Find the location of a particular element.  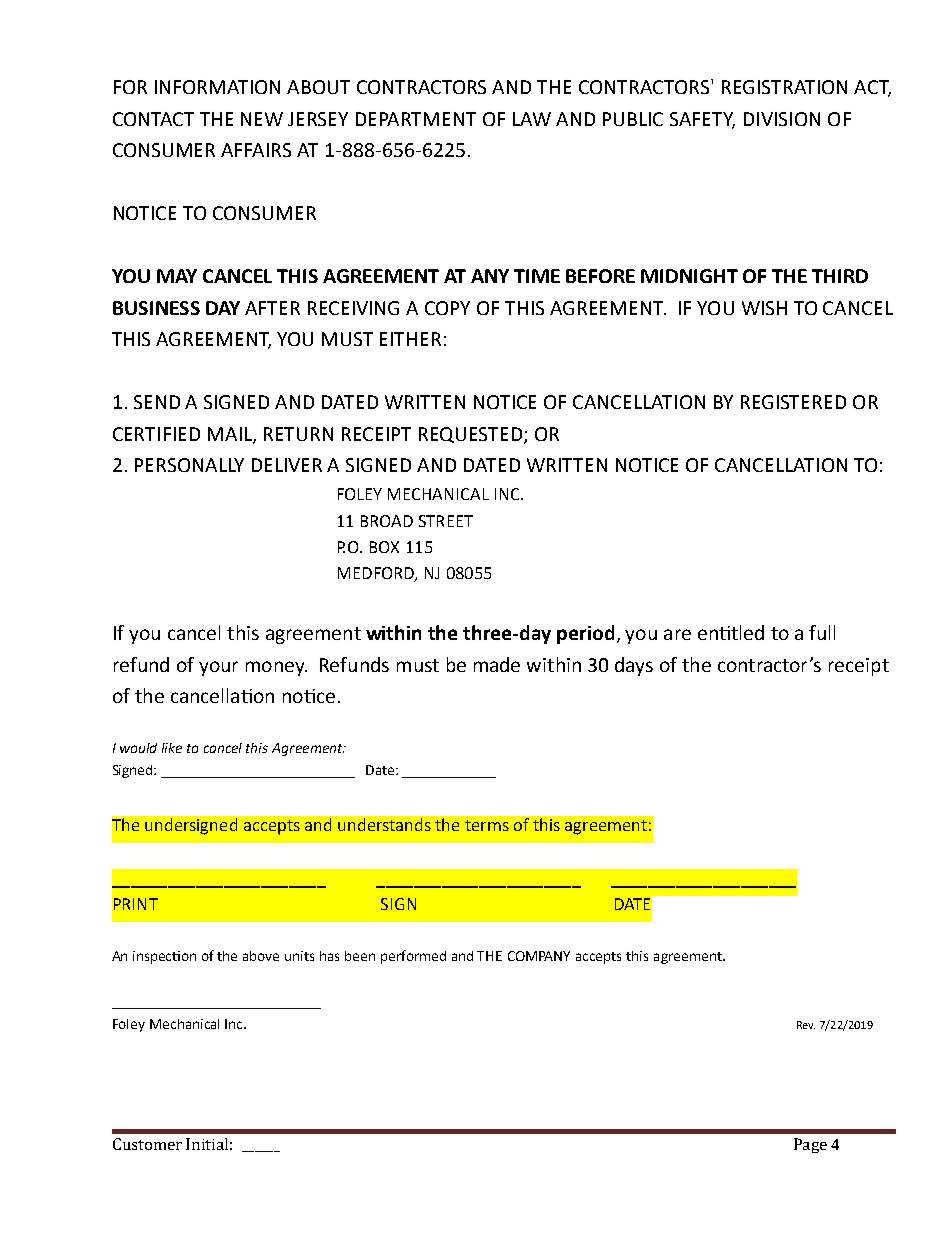

COMPANY is located at coordinates (539, 956).
